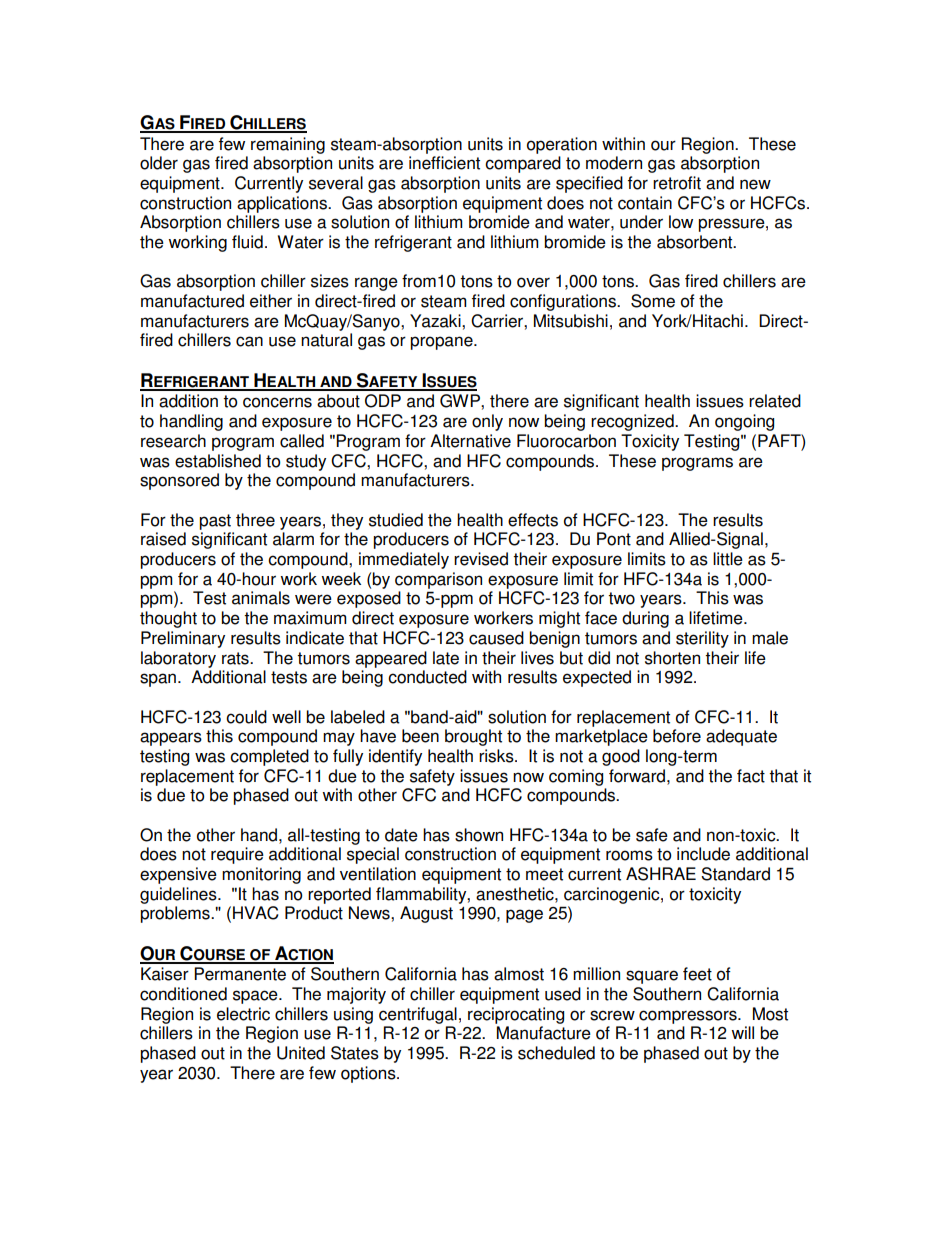  I want to click on applications, so click(283, 204).
